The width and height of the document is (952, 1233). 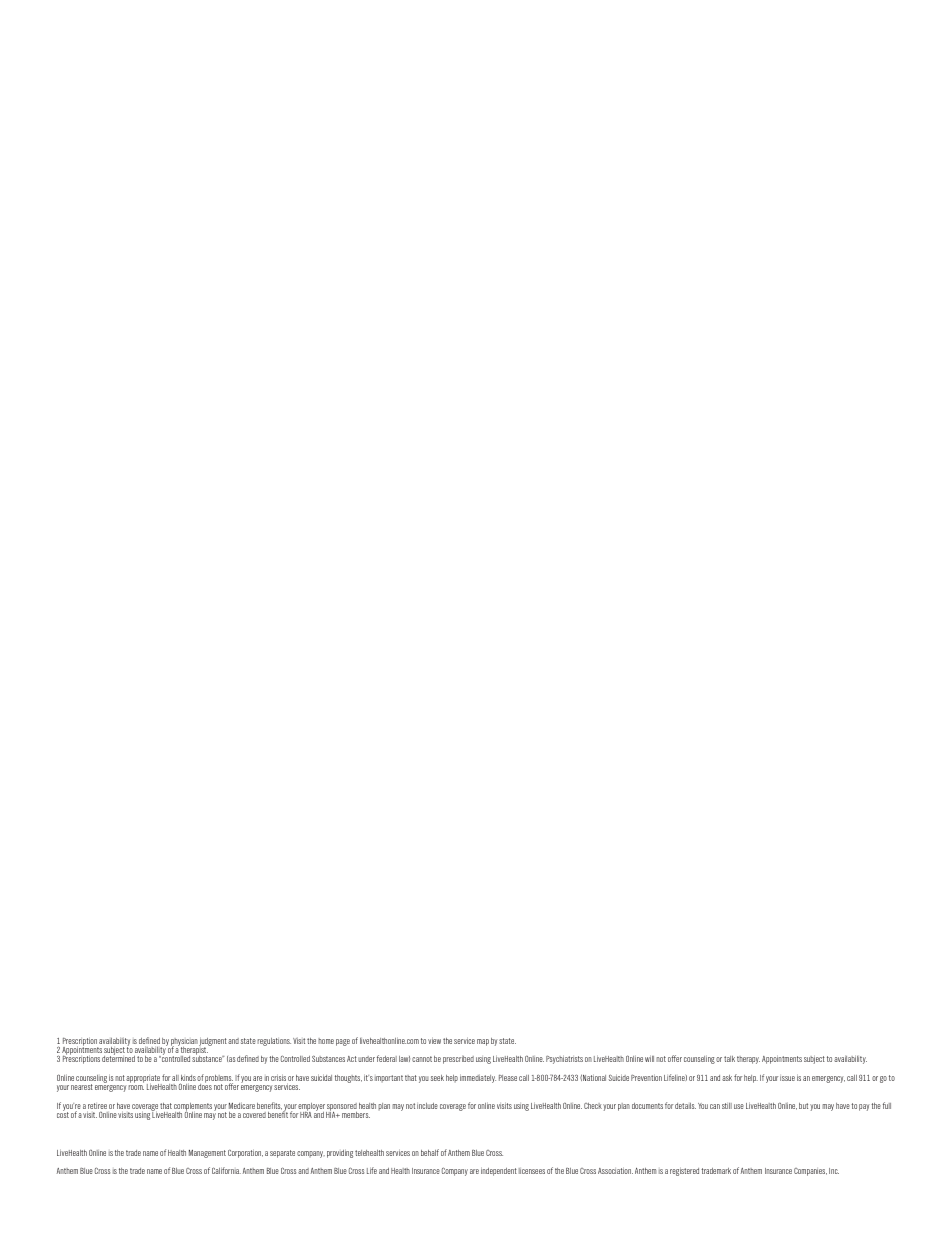 What do you see at coordinates (499, 1171) in the document?
I see `independent` at bounding box center [499, 1171].
